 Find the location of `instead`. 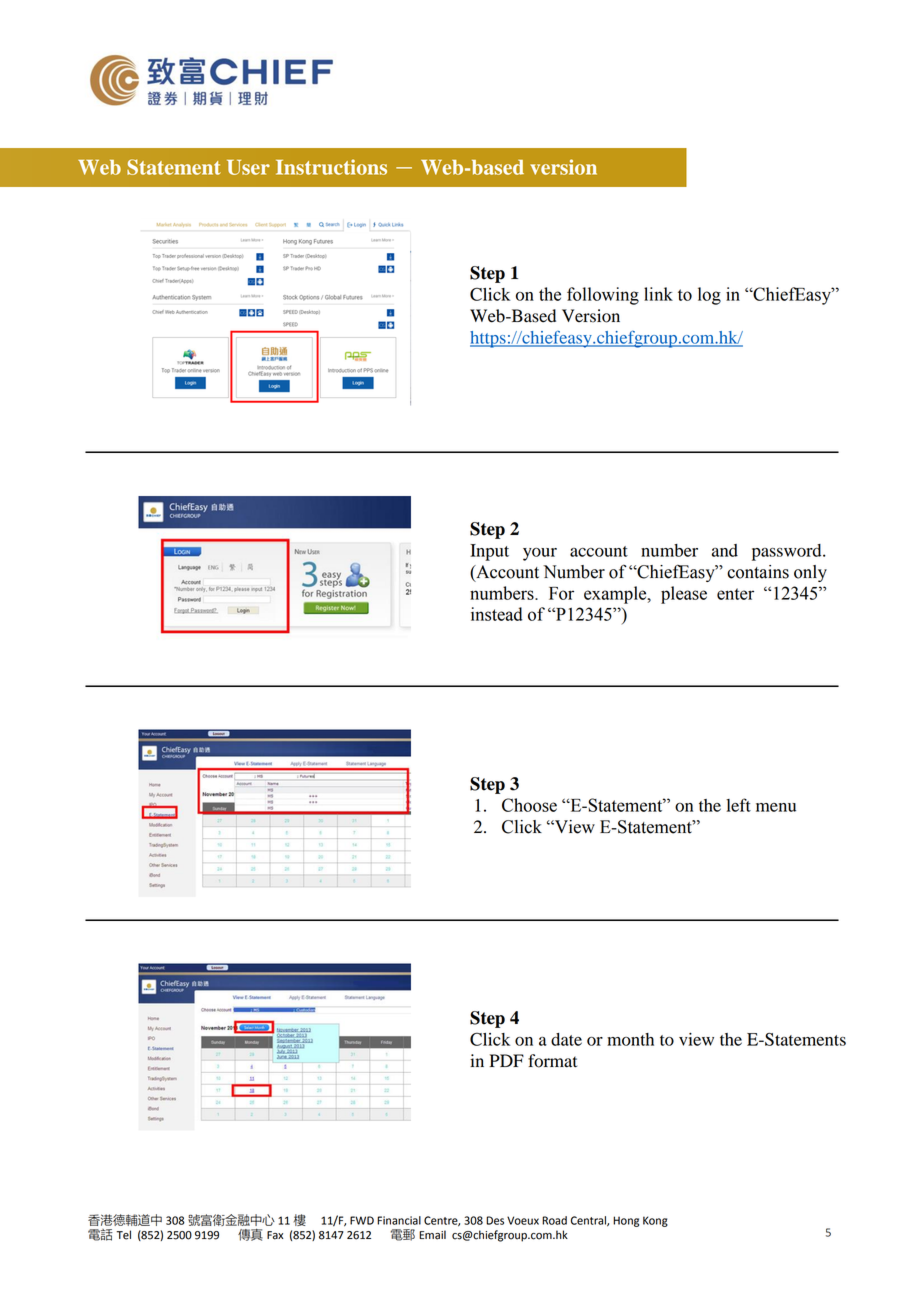

instead is located at coordinates (496, 614).
